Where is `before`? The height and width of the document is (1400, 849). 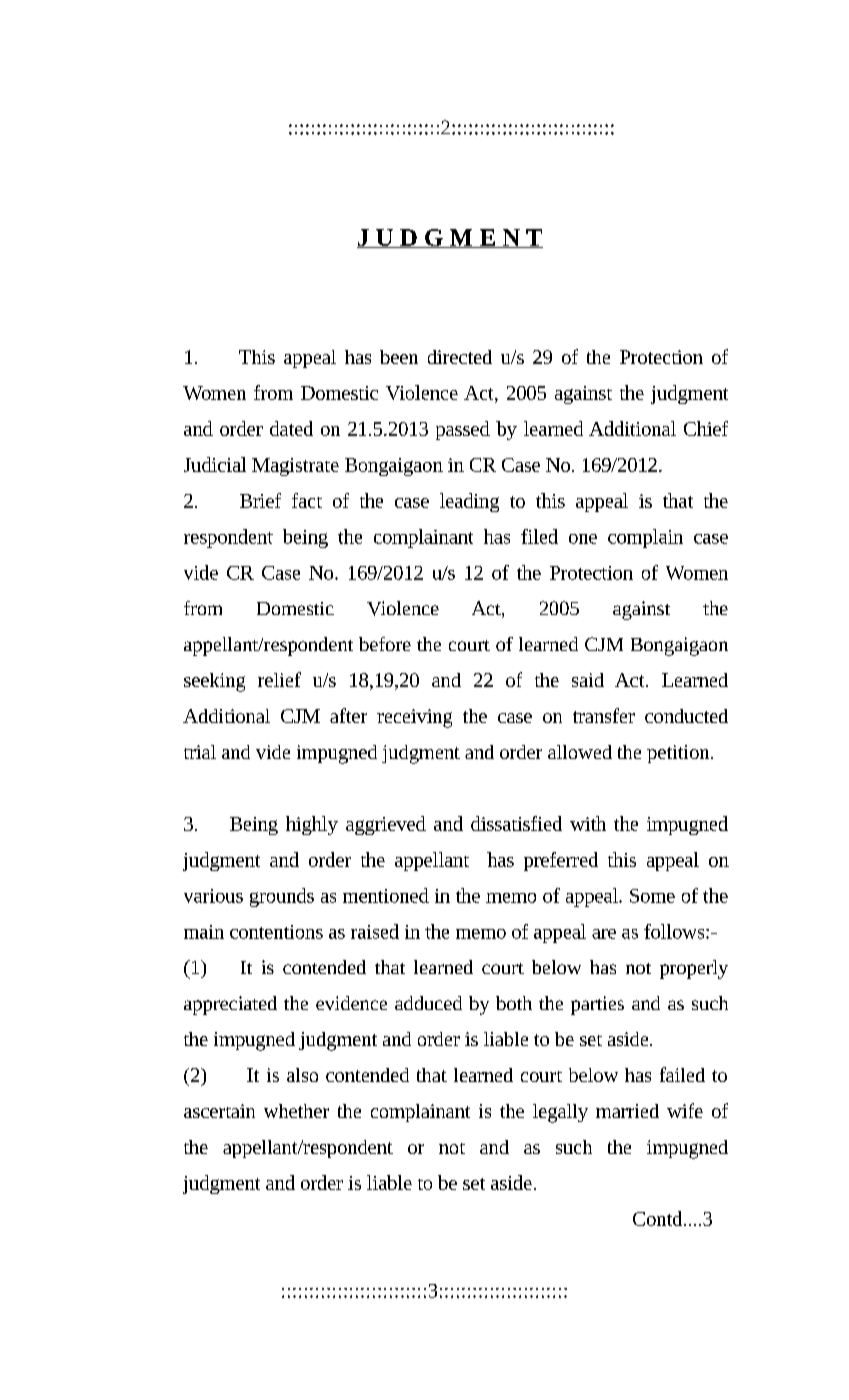
before is located at coordinates (385, 644).
